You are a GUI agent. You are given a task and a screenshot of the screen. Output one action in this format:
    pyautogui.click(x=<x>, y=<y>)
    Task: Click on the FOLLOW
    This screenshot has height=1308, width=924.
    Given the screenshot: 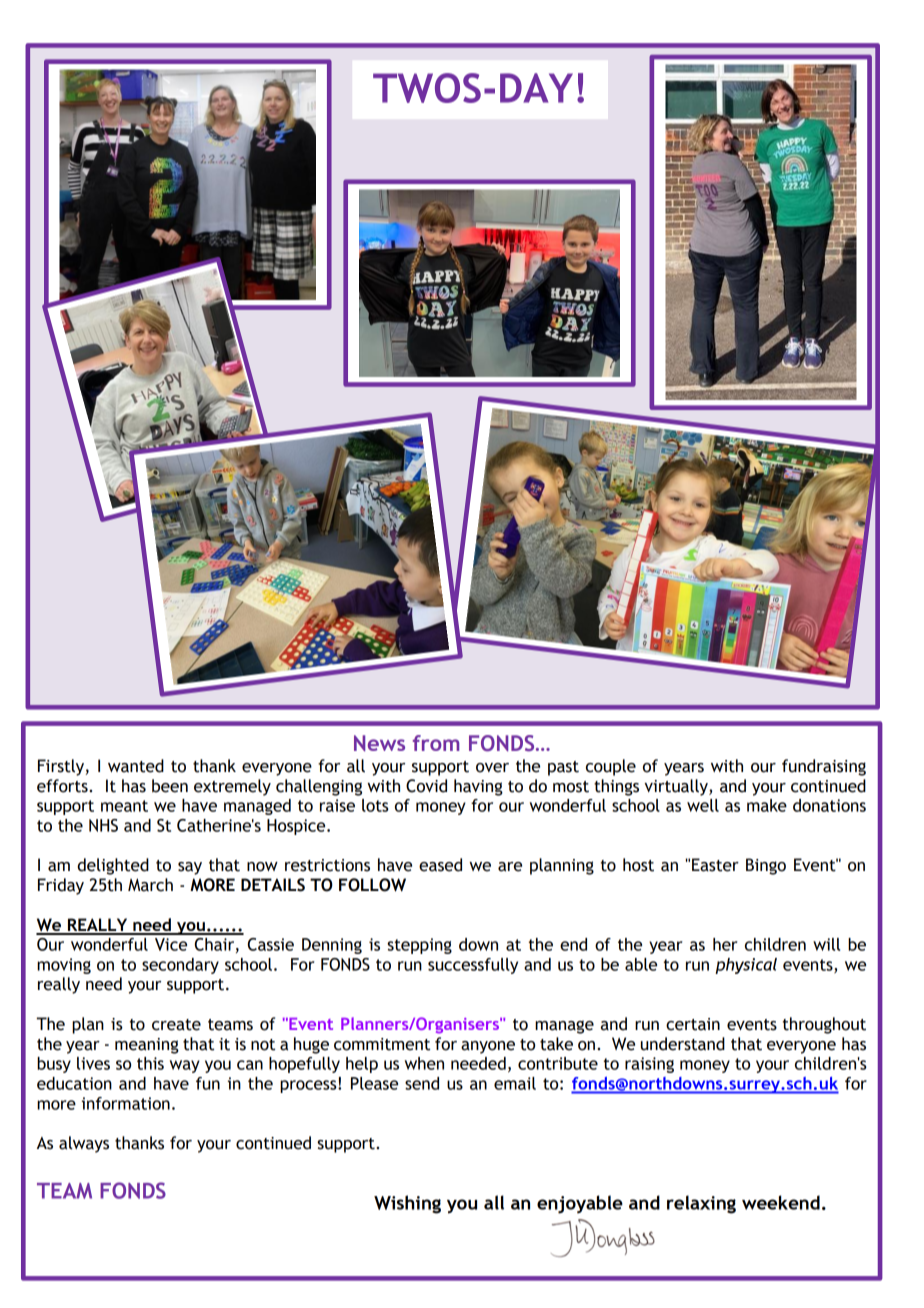 What is the action you would take?
    pyautogui.click(x=372, y=885)
